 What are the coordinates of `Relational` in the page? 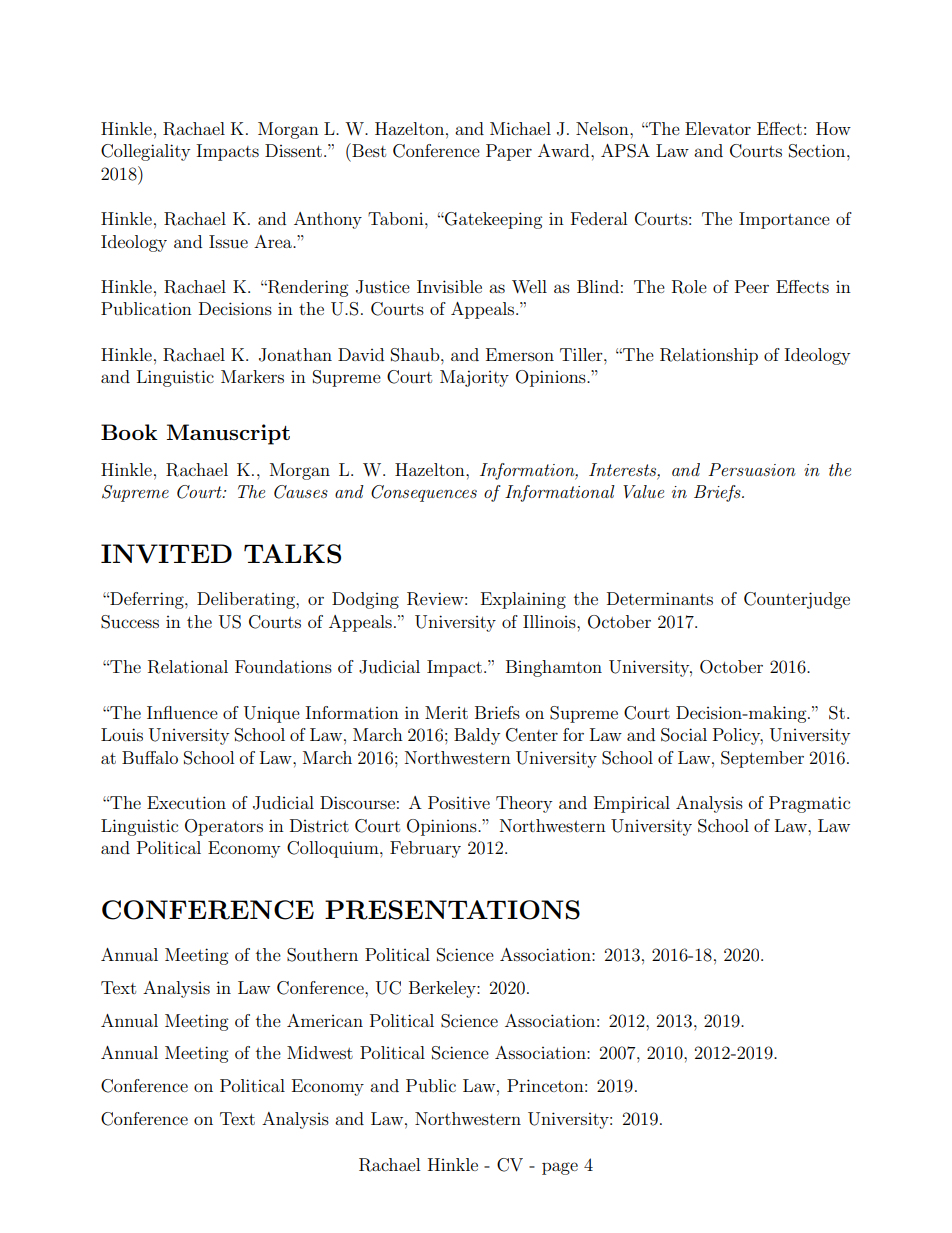 It's located at (188, 667).
